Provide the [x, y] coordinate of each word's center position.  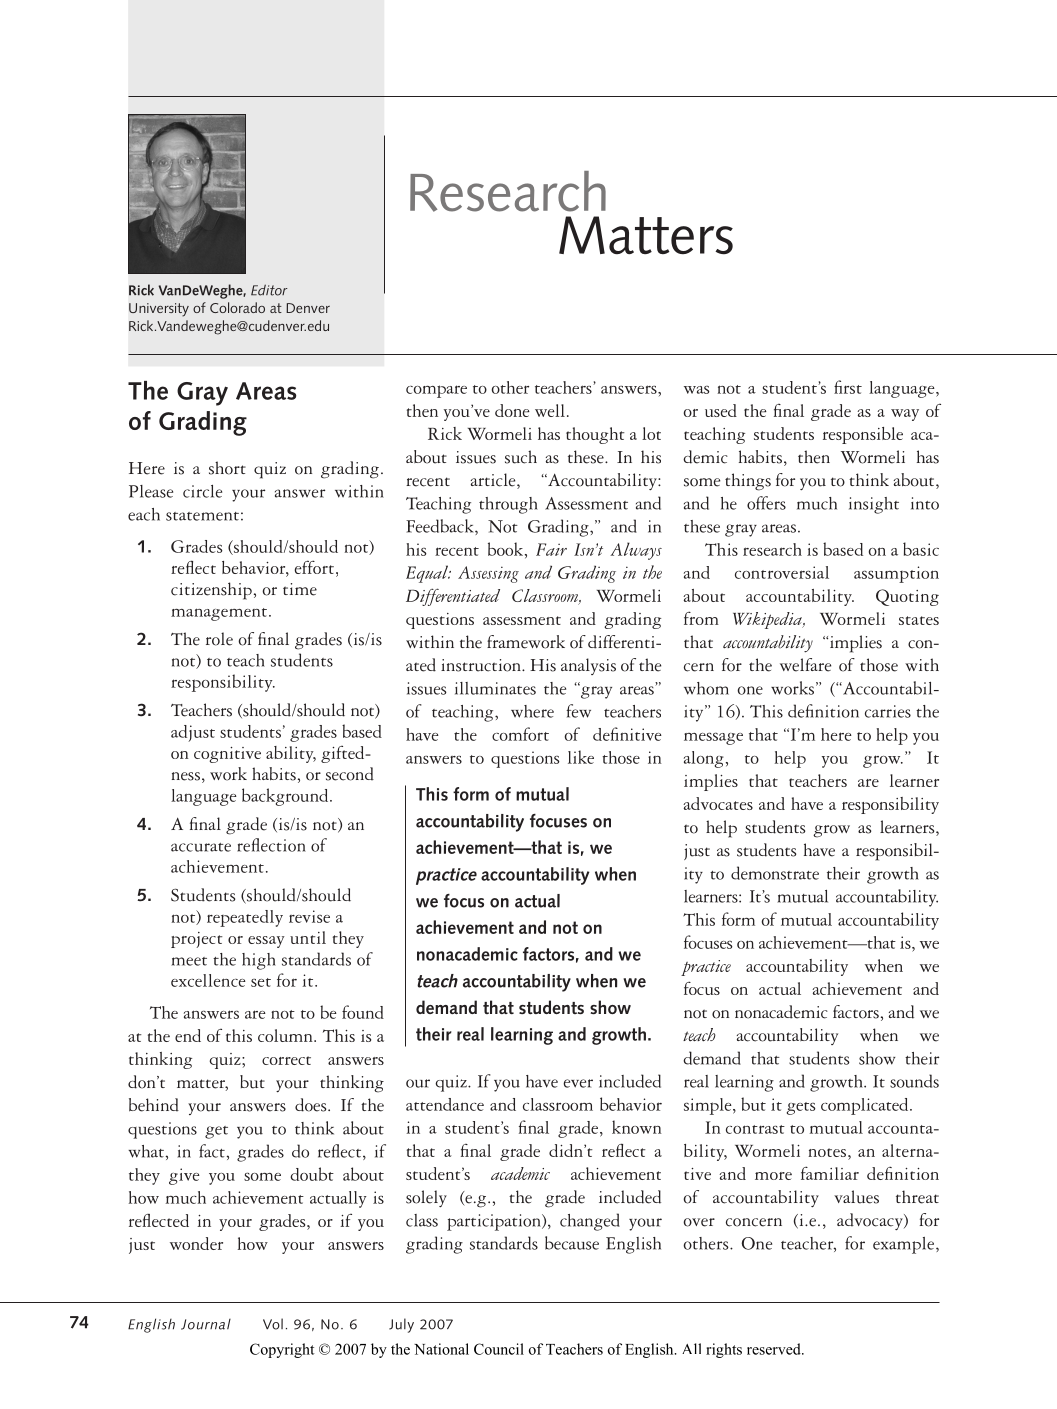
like [581, 757]
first [848, 387]
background [286, 797]
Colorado [237, 307]
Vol [273, 1324]
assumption [896, 574]
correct [286, 1060]
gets [801, 1108]
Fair [551, 549]
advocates [718, 803]
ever [578, 1083]
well [550, 410]
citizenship [211, 591]
